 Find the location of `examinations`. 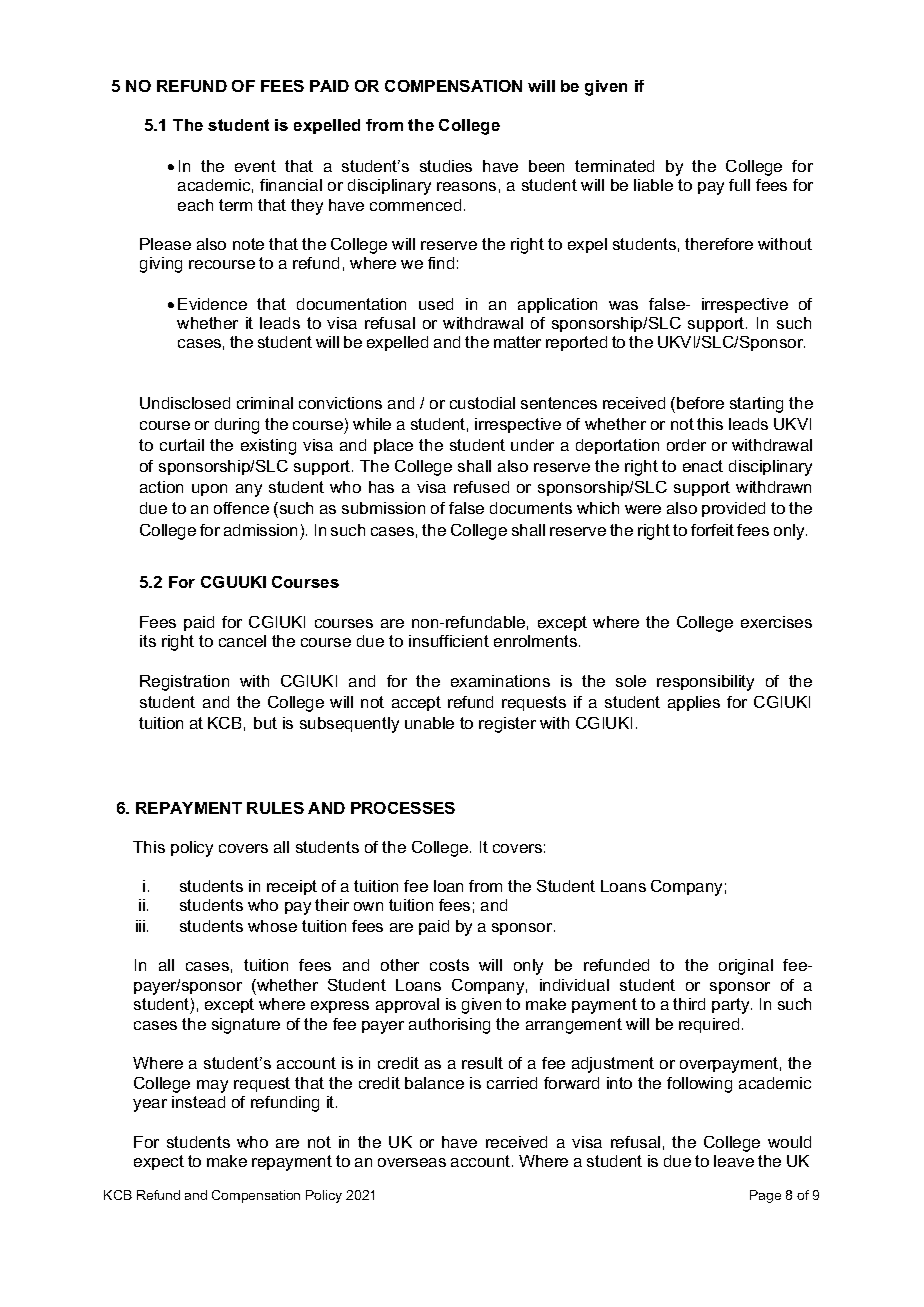

examinations is located at coordinates (500, 681).
